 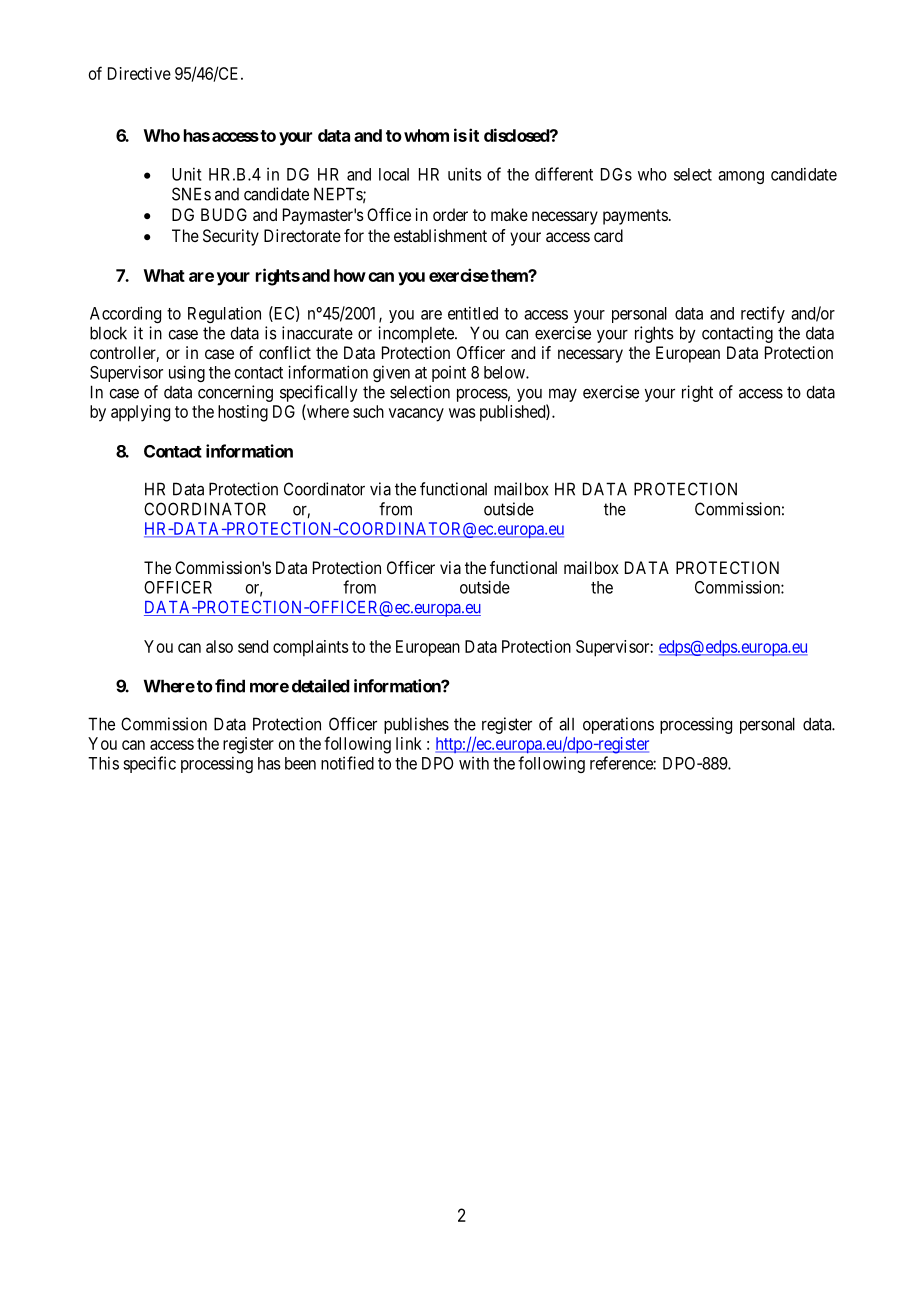 What do you see at coordinates (741, 177) in the document?
I see `among` at bounding box center [741, 177].
